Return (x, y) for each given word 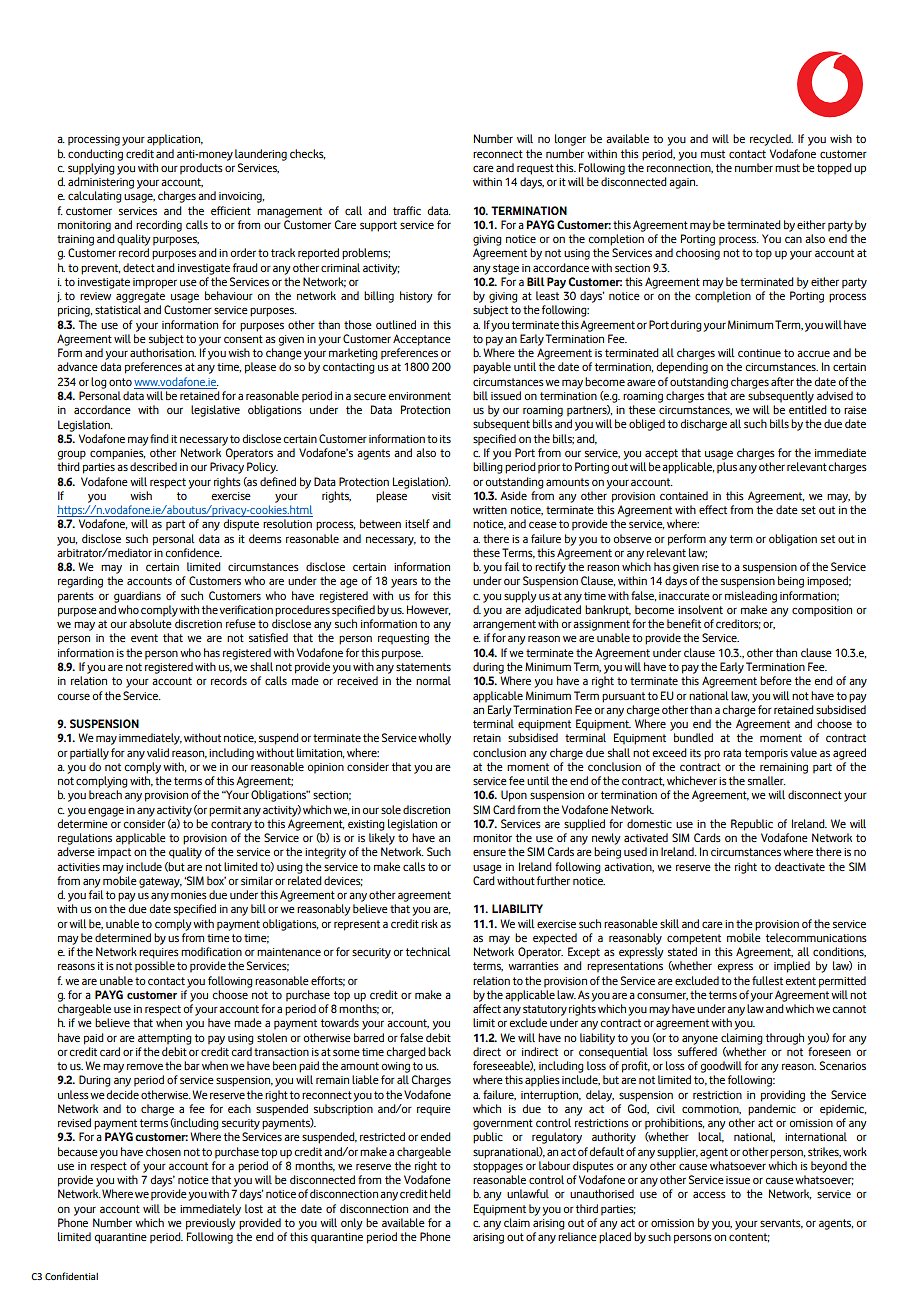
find (159, 438)
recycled (771, 140)
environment (419, 396)
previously (211, 1224)
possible (155, 967)
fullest (767, 980)
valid (158, 752)
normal (433, 680)
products (201, 169)
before (776, 680)
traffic (407, 210)
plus (727, 468)
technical (428, 951)
